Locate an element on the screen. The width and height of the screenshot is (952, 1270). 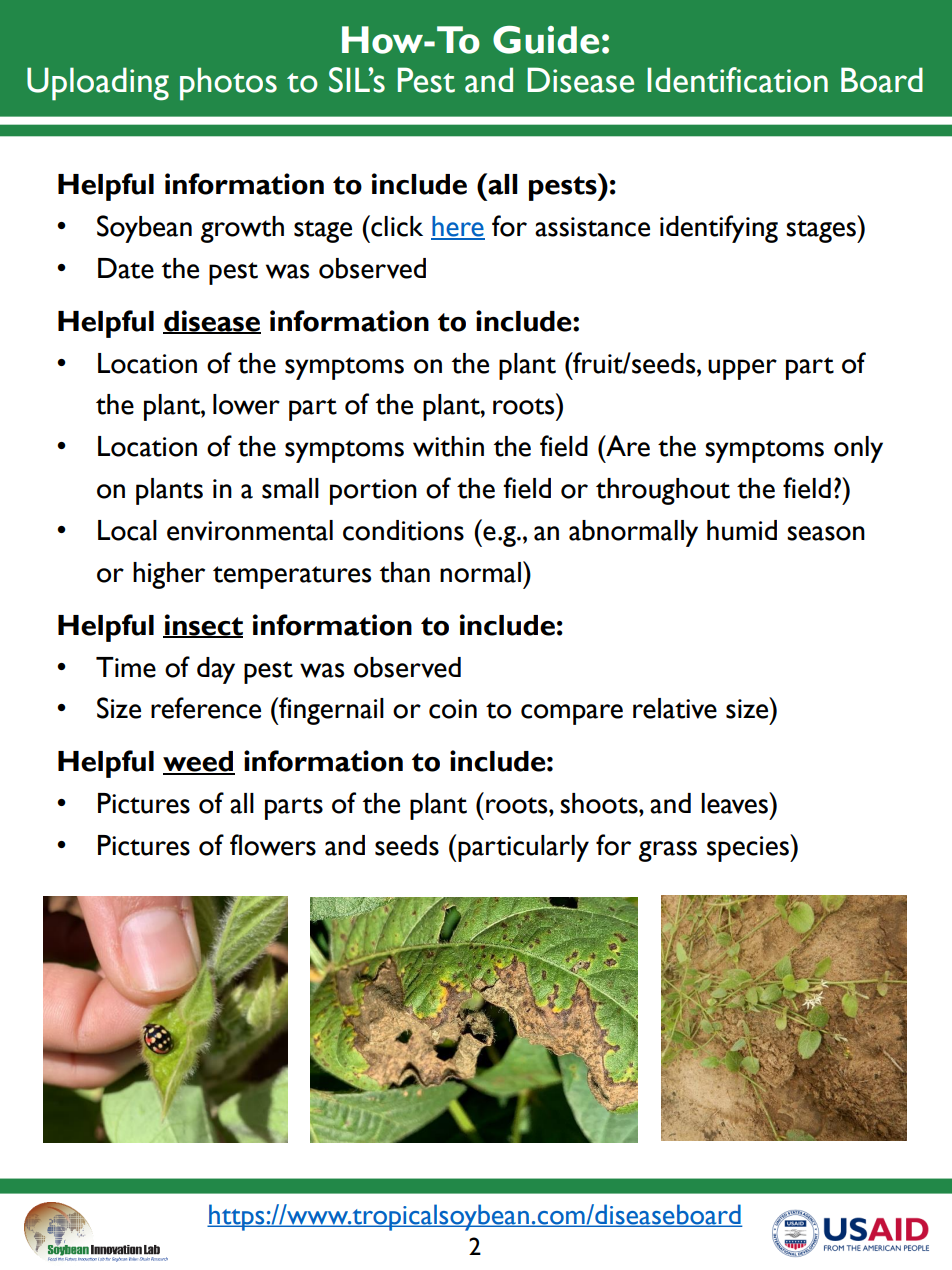
small is located at coordinates (290, 488).
